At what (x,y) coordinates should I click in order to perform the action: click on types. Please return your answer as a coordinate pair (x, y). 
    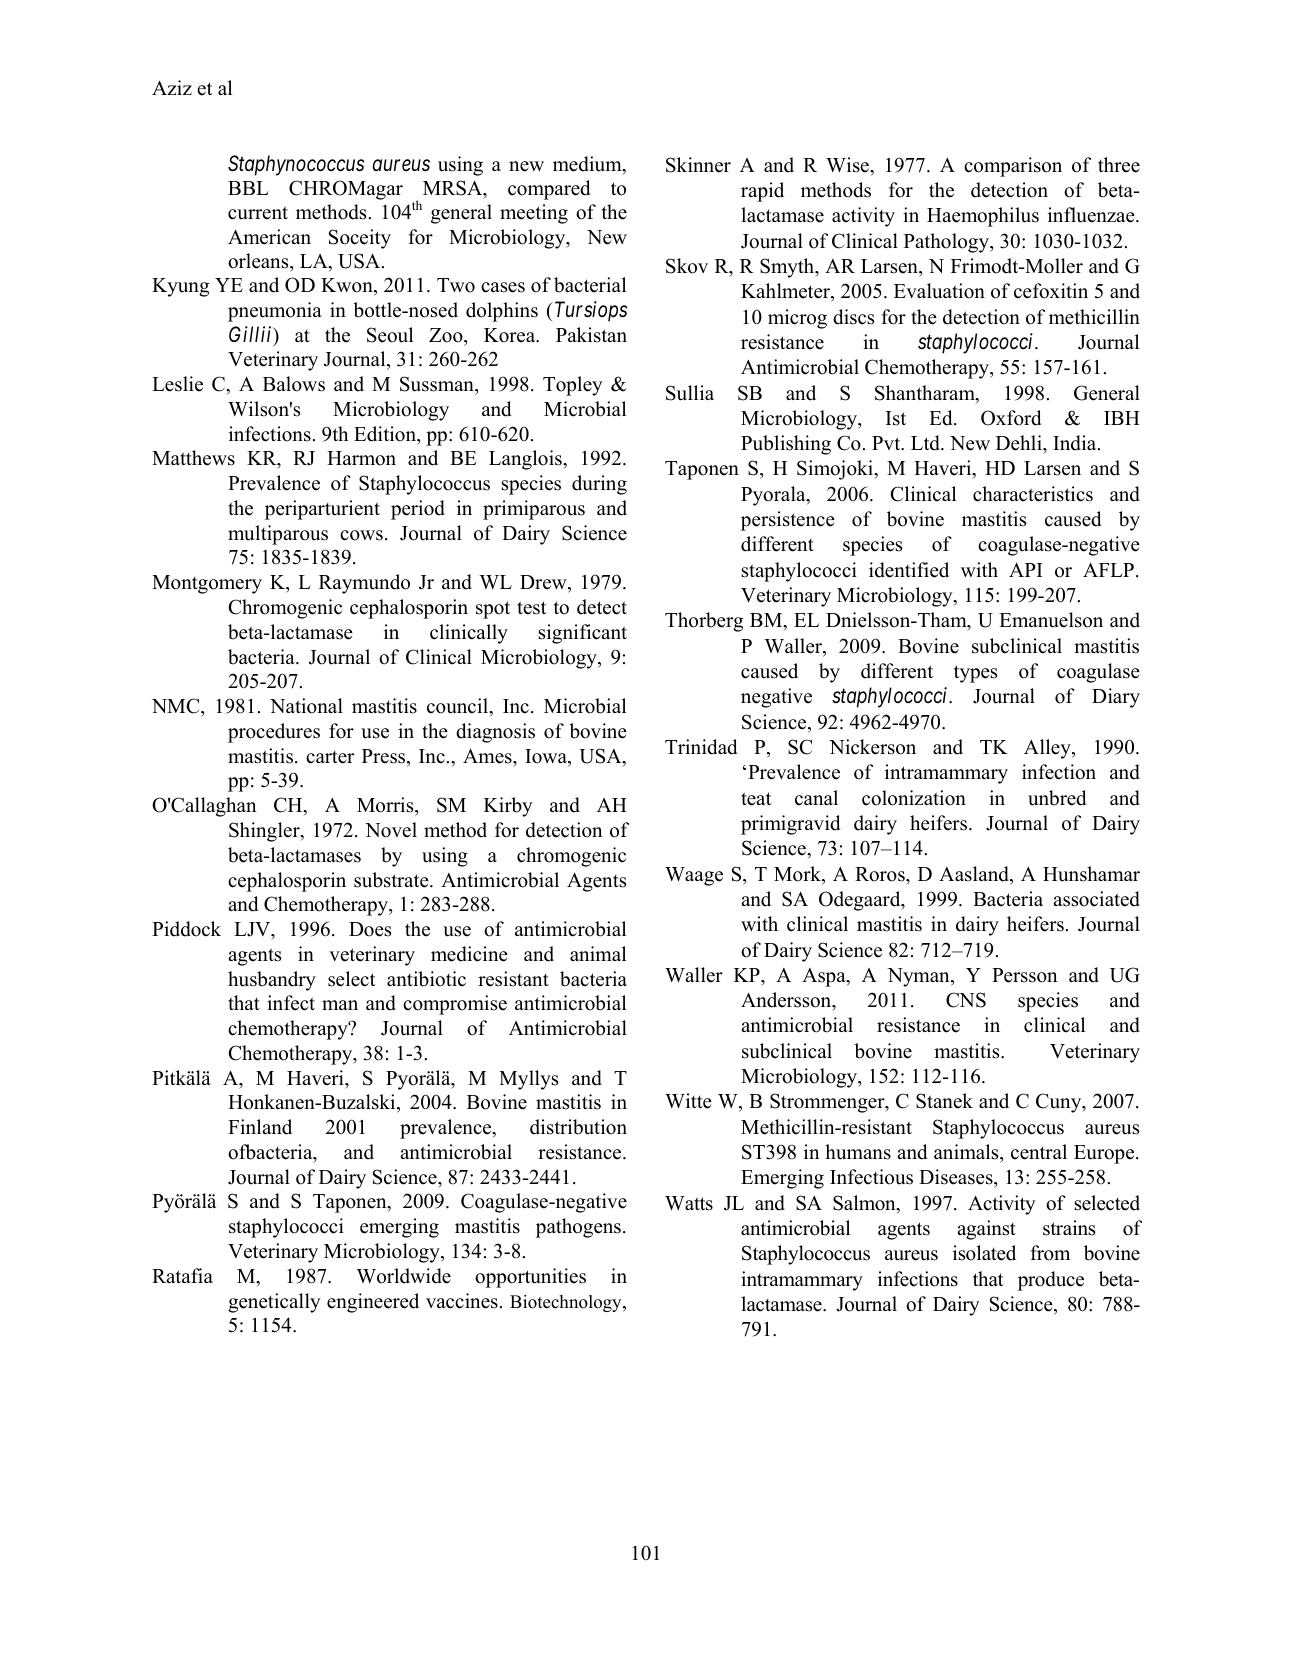
    Looking at the image, I should click on (975, 674).
